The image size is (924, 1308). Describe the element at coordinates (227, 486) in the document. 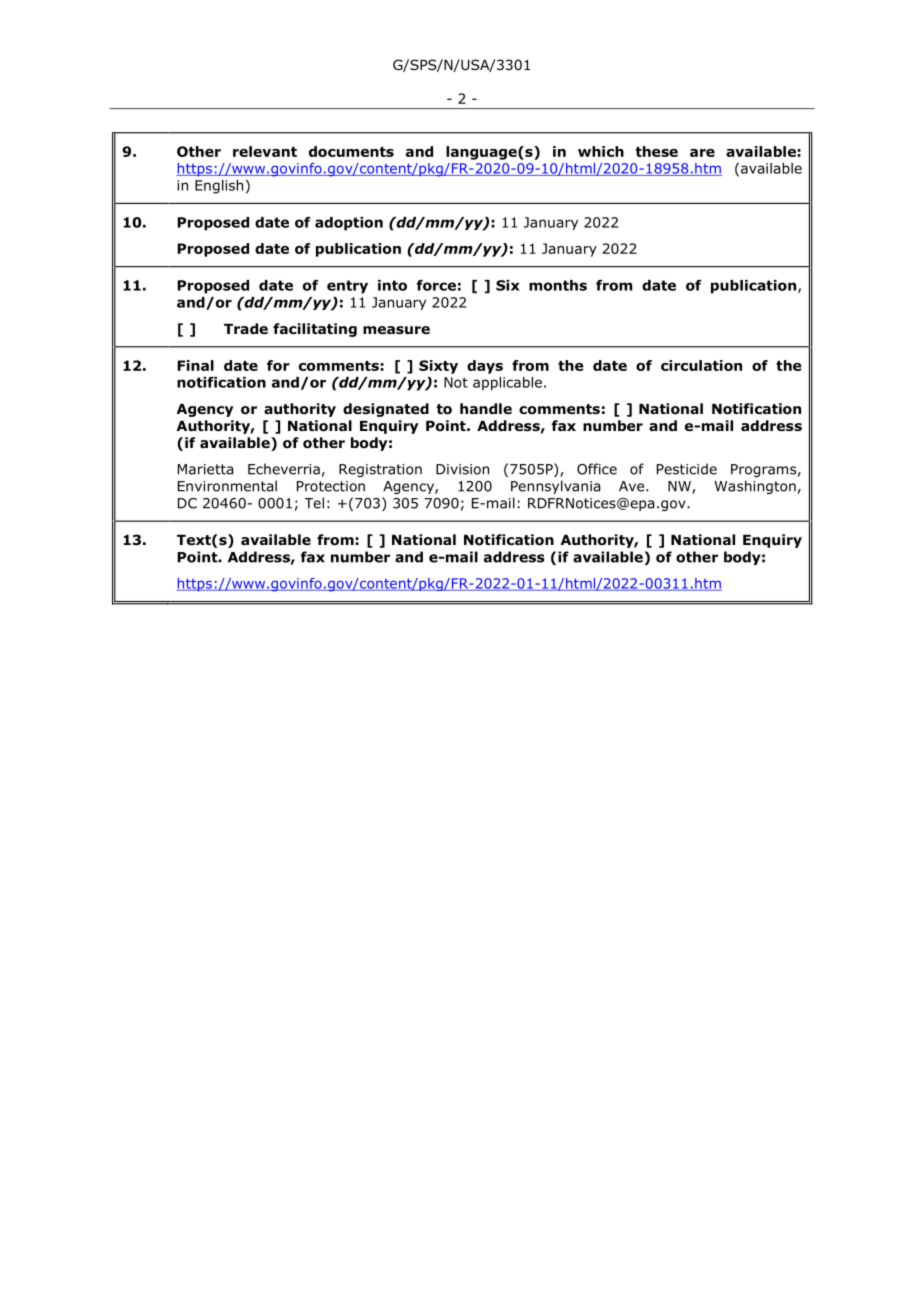

I see `Environmental` at that location.
